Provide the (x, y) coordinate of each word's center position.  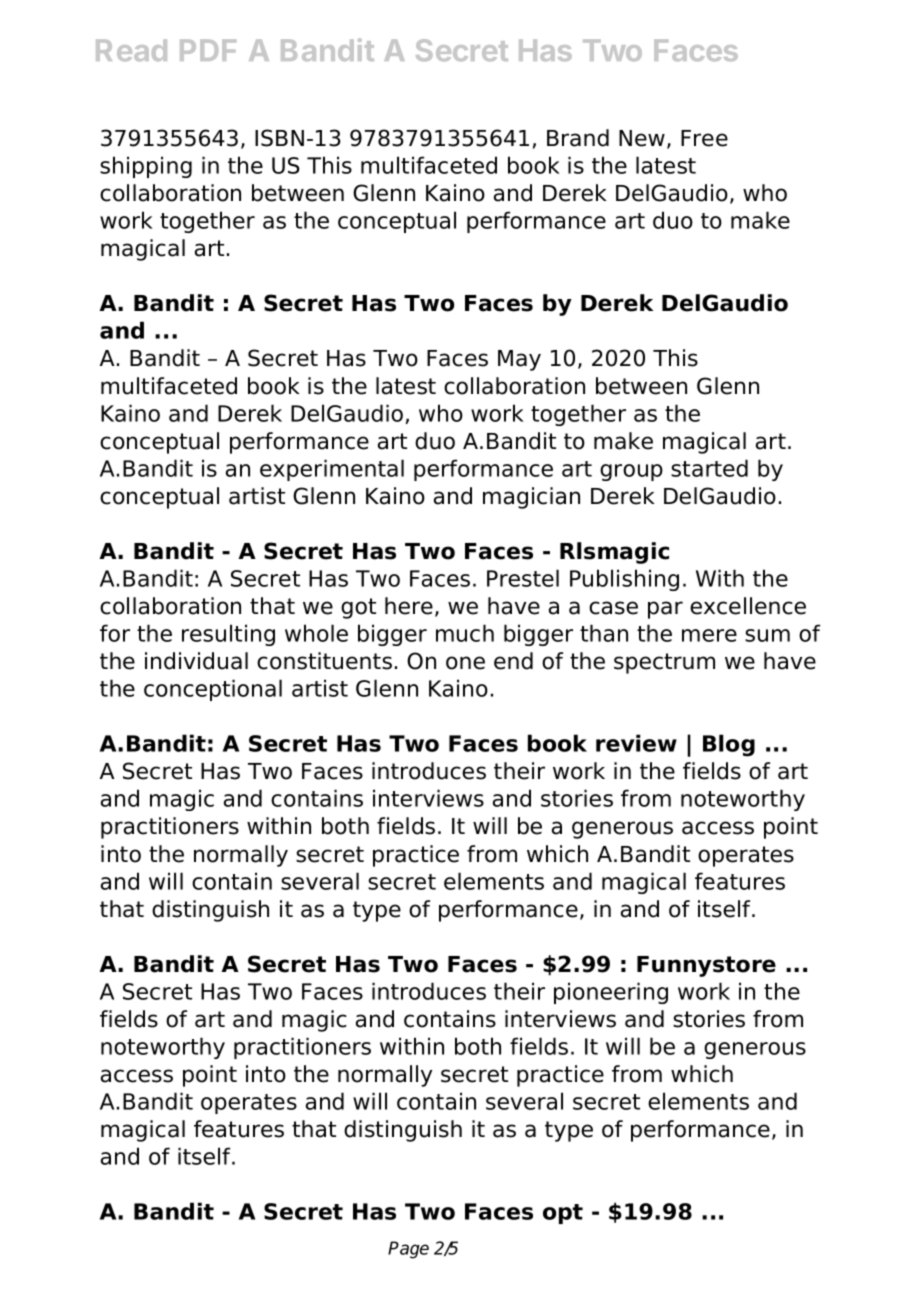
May (519, 360)
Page (408, 1250)
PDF (208, 50)
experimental (332, 470)
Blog (729, 745)
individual (196, 661)
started (709, 468)
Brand (578, 138)
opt (563, 1214)
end (513, 661)
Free (704, 138)
